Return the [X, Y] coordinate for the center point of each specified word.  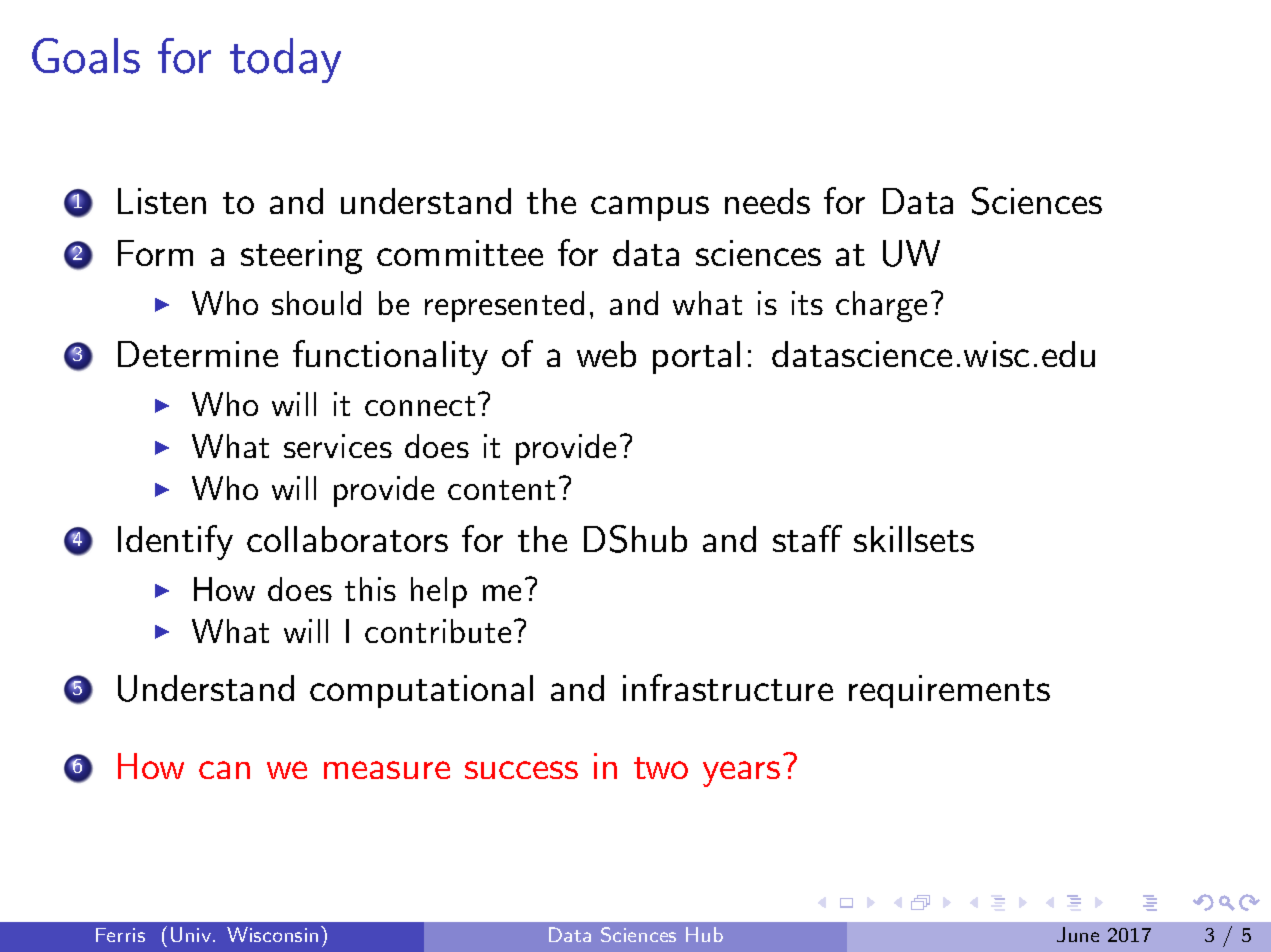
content [501, 490]
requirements [949, 691]
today [285, 60]
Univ [192, 934]
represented [504, 306]
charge [881, 306]
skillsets [914, 539]
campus [650, 208]
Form [155, 253]
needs [767, 201]
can [224, 770]
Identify [175, 542]
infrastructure [728, 687]
